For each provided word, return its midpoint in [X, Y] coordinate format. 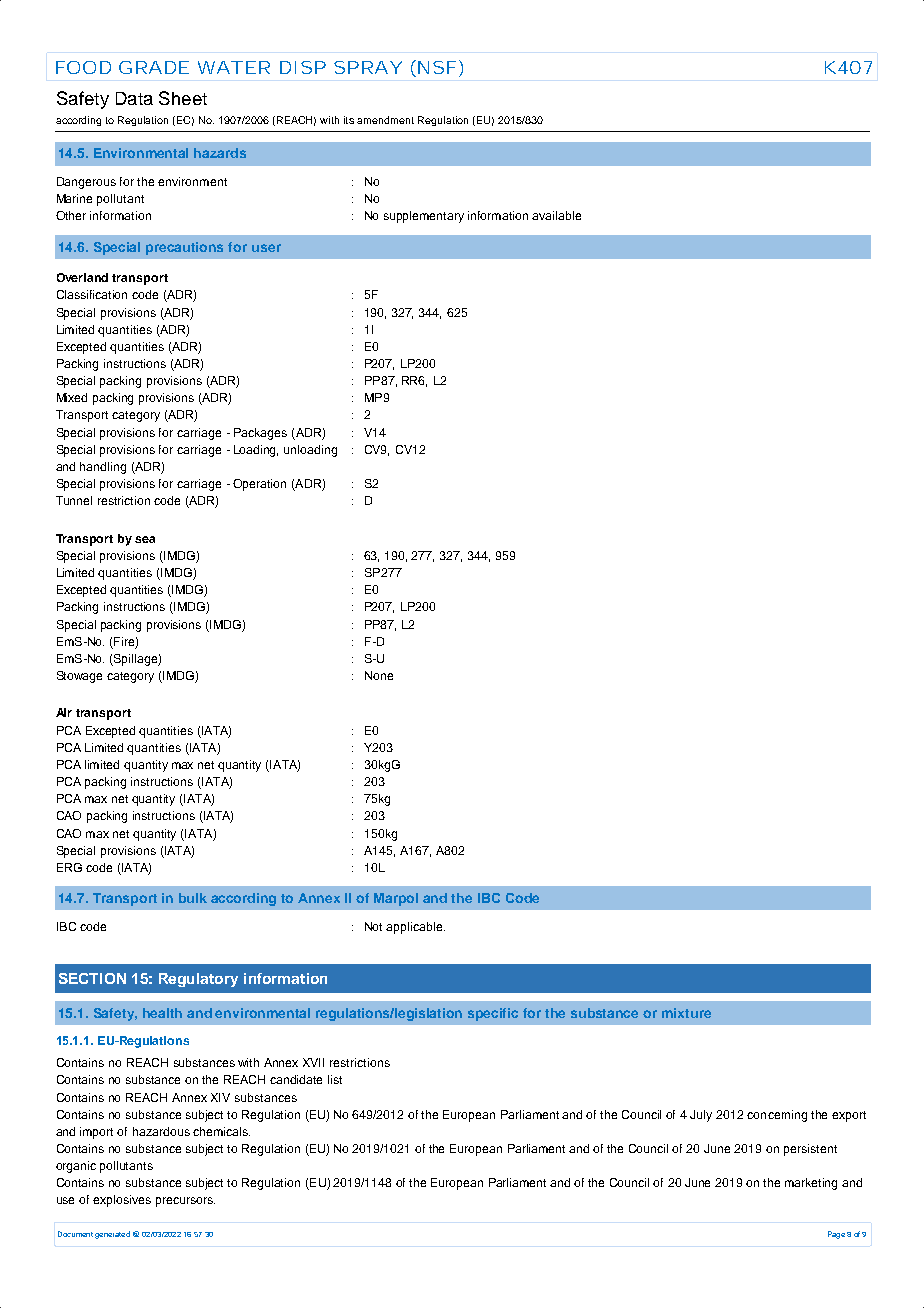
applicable [415, 928]
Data [134, 98]
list [335, 1079]
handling [103, 468]
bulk [193, 898]
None [379, 675]
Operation [259, 485]
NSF [435, 68]
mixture [686, 1013]
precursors [185, 1202]
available [556, 215]
